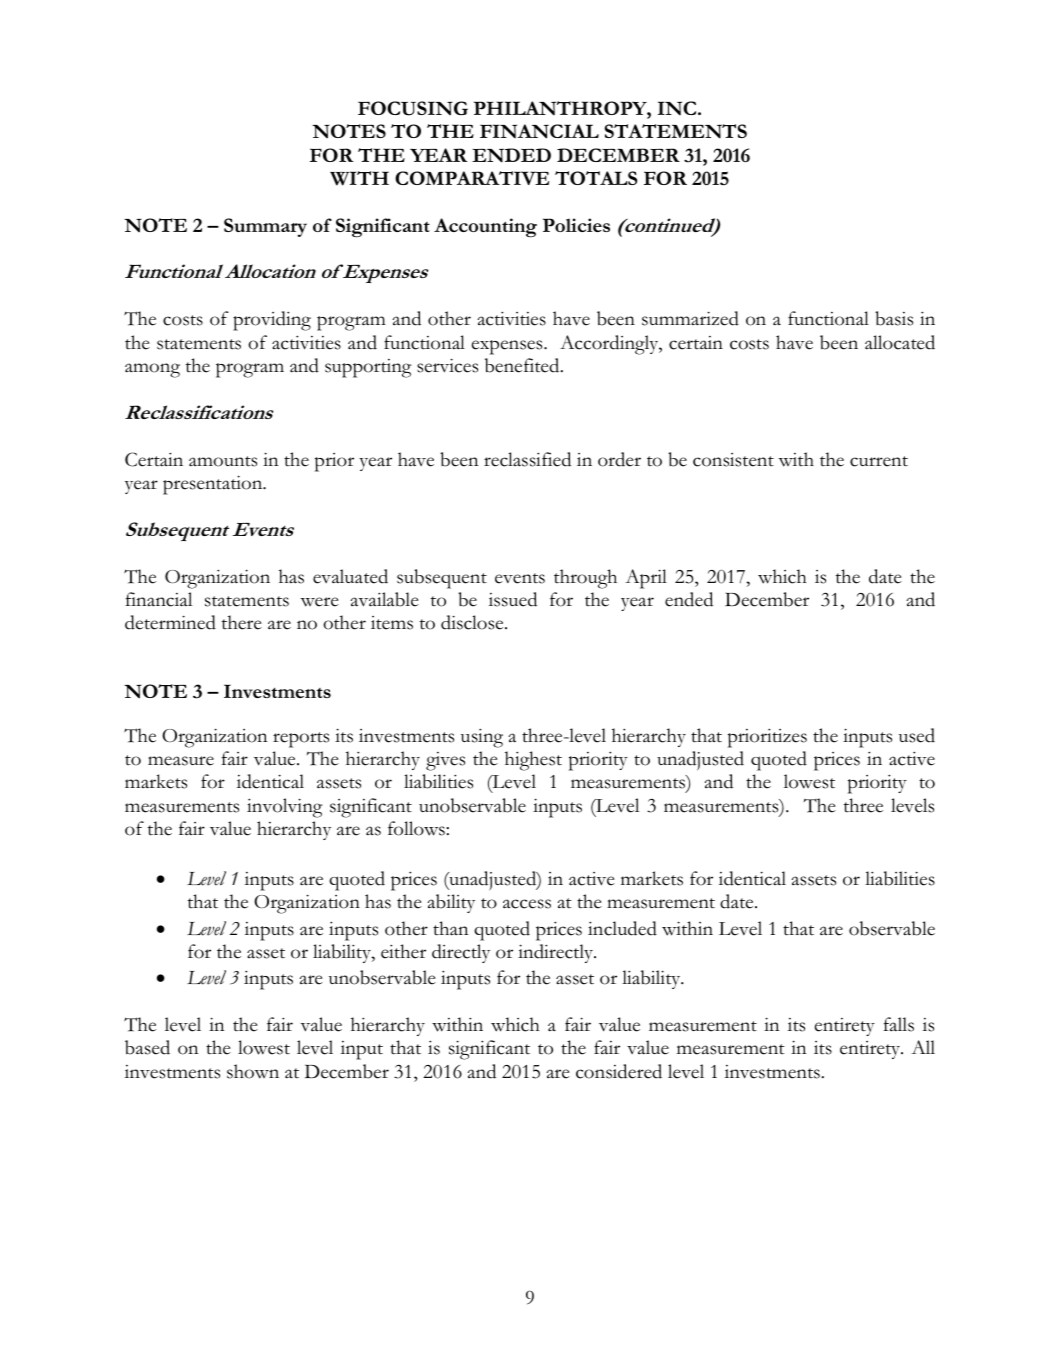 The height and width of the document is (1372, 1060). I want to click on basis, so click(894, 318).
